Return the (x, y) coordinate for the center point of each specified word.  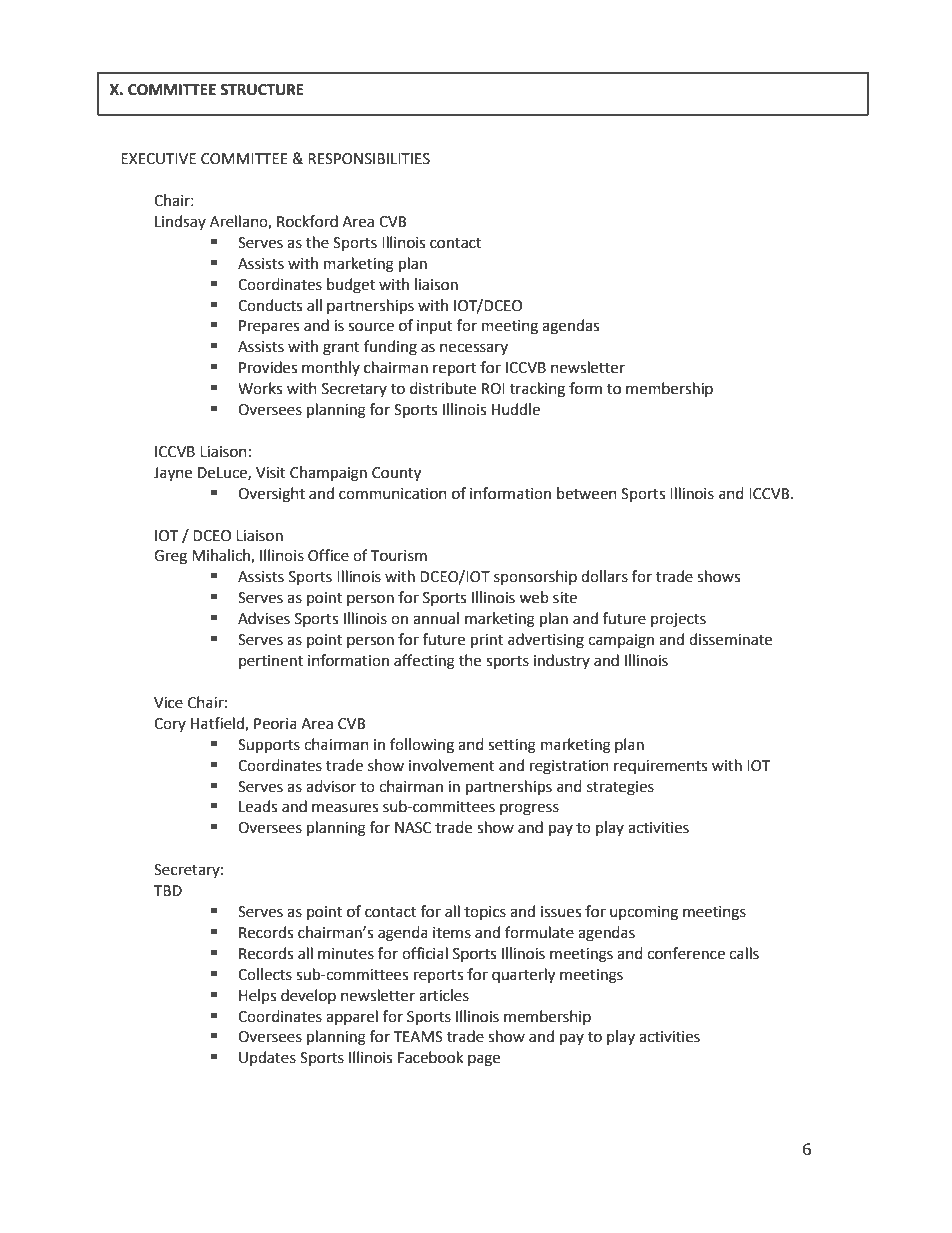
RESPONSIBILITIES (369, 159)
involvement (452, 765)
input (435, 327)
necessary (474, 349)
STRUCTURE (262, 90)
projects (678, 620)
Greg (170, 557)
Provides (268, 367)
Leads (258, 806)
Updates (267, 1058)
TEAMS (418, 1037)
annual (436, 618)
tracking (537, 390)
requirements (660, 767)
